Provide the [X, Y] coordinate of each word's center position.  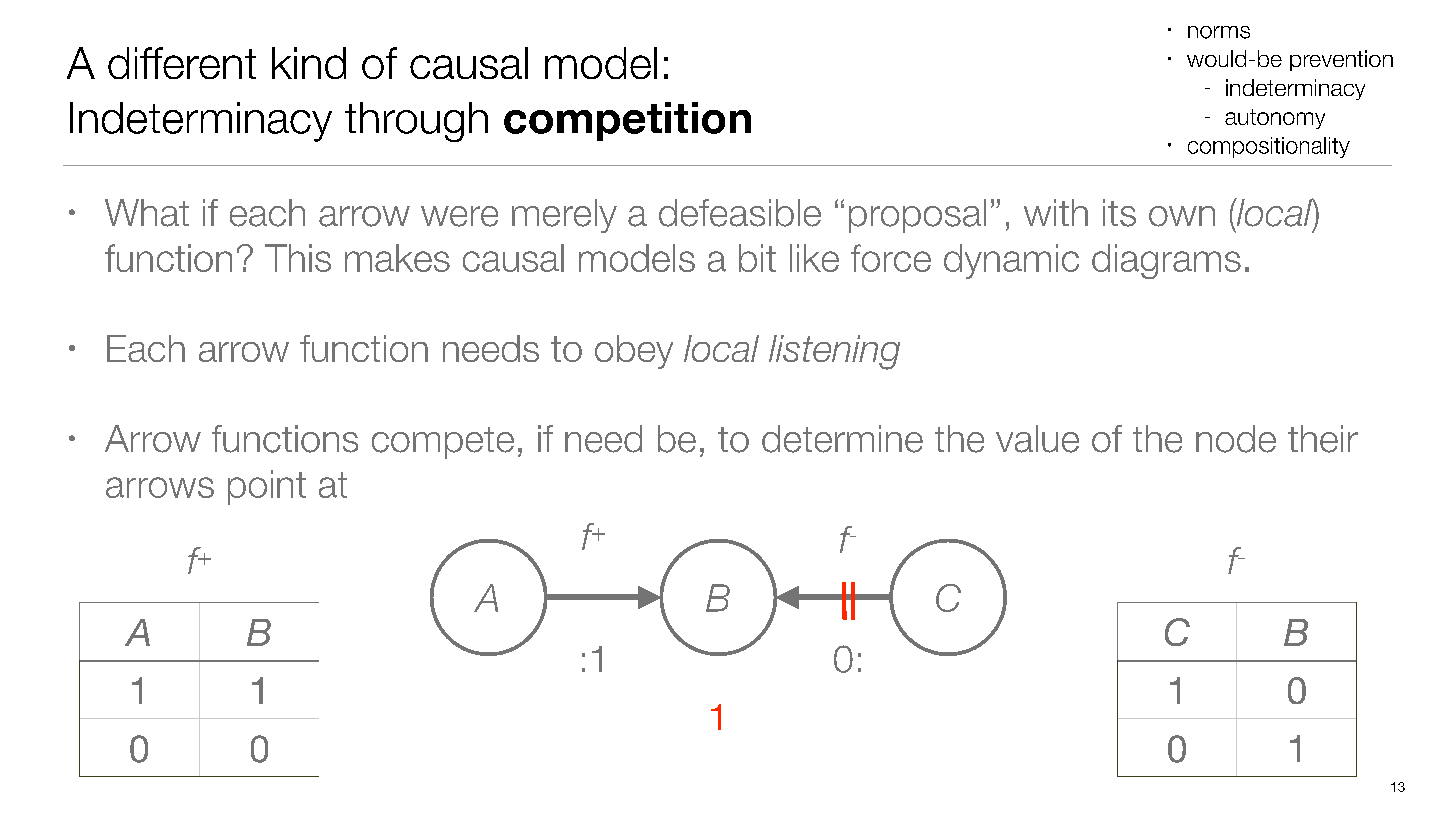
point [267, 487]
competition [627, 121]
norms [1219, 32]
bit [757, 258]
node [1236, 439]
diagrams [1166, 261]
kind [309, 63]
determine [842, 439]
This [298, 258]
